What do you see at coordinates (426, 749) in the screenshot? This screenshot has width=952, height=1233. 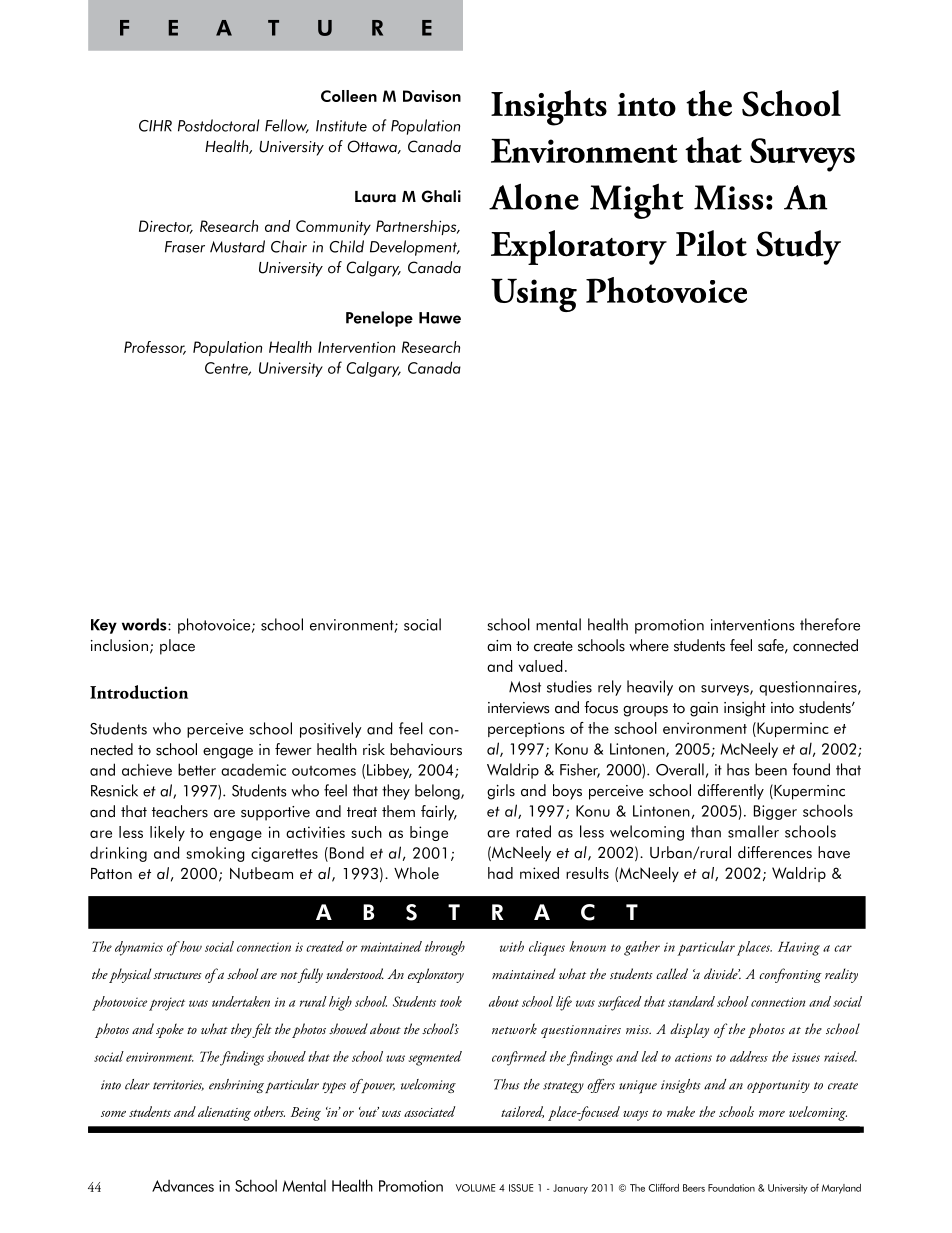 I see `behaviours` at bounding box center [426, 749].
